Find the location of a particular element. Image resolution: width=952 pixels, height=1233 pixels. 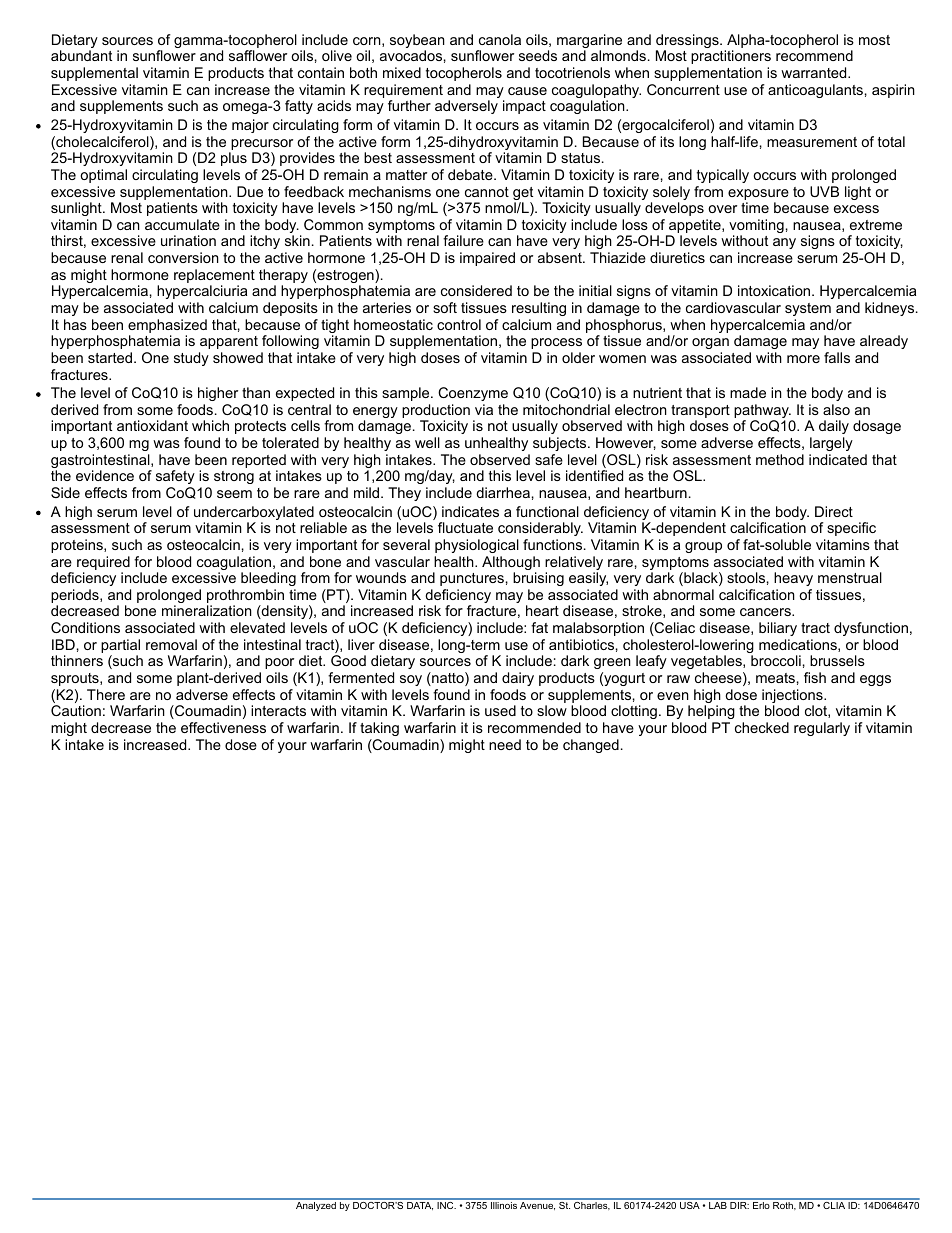

biliary is located at coordinates (778, 629).
